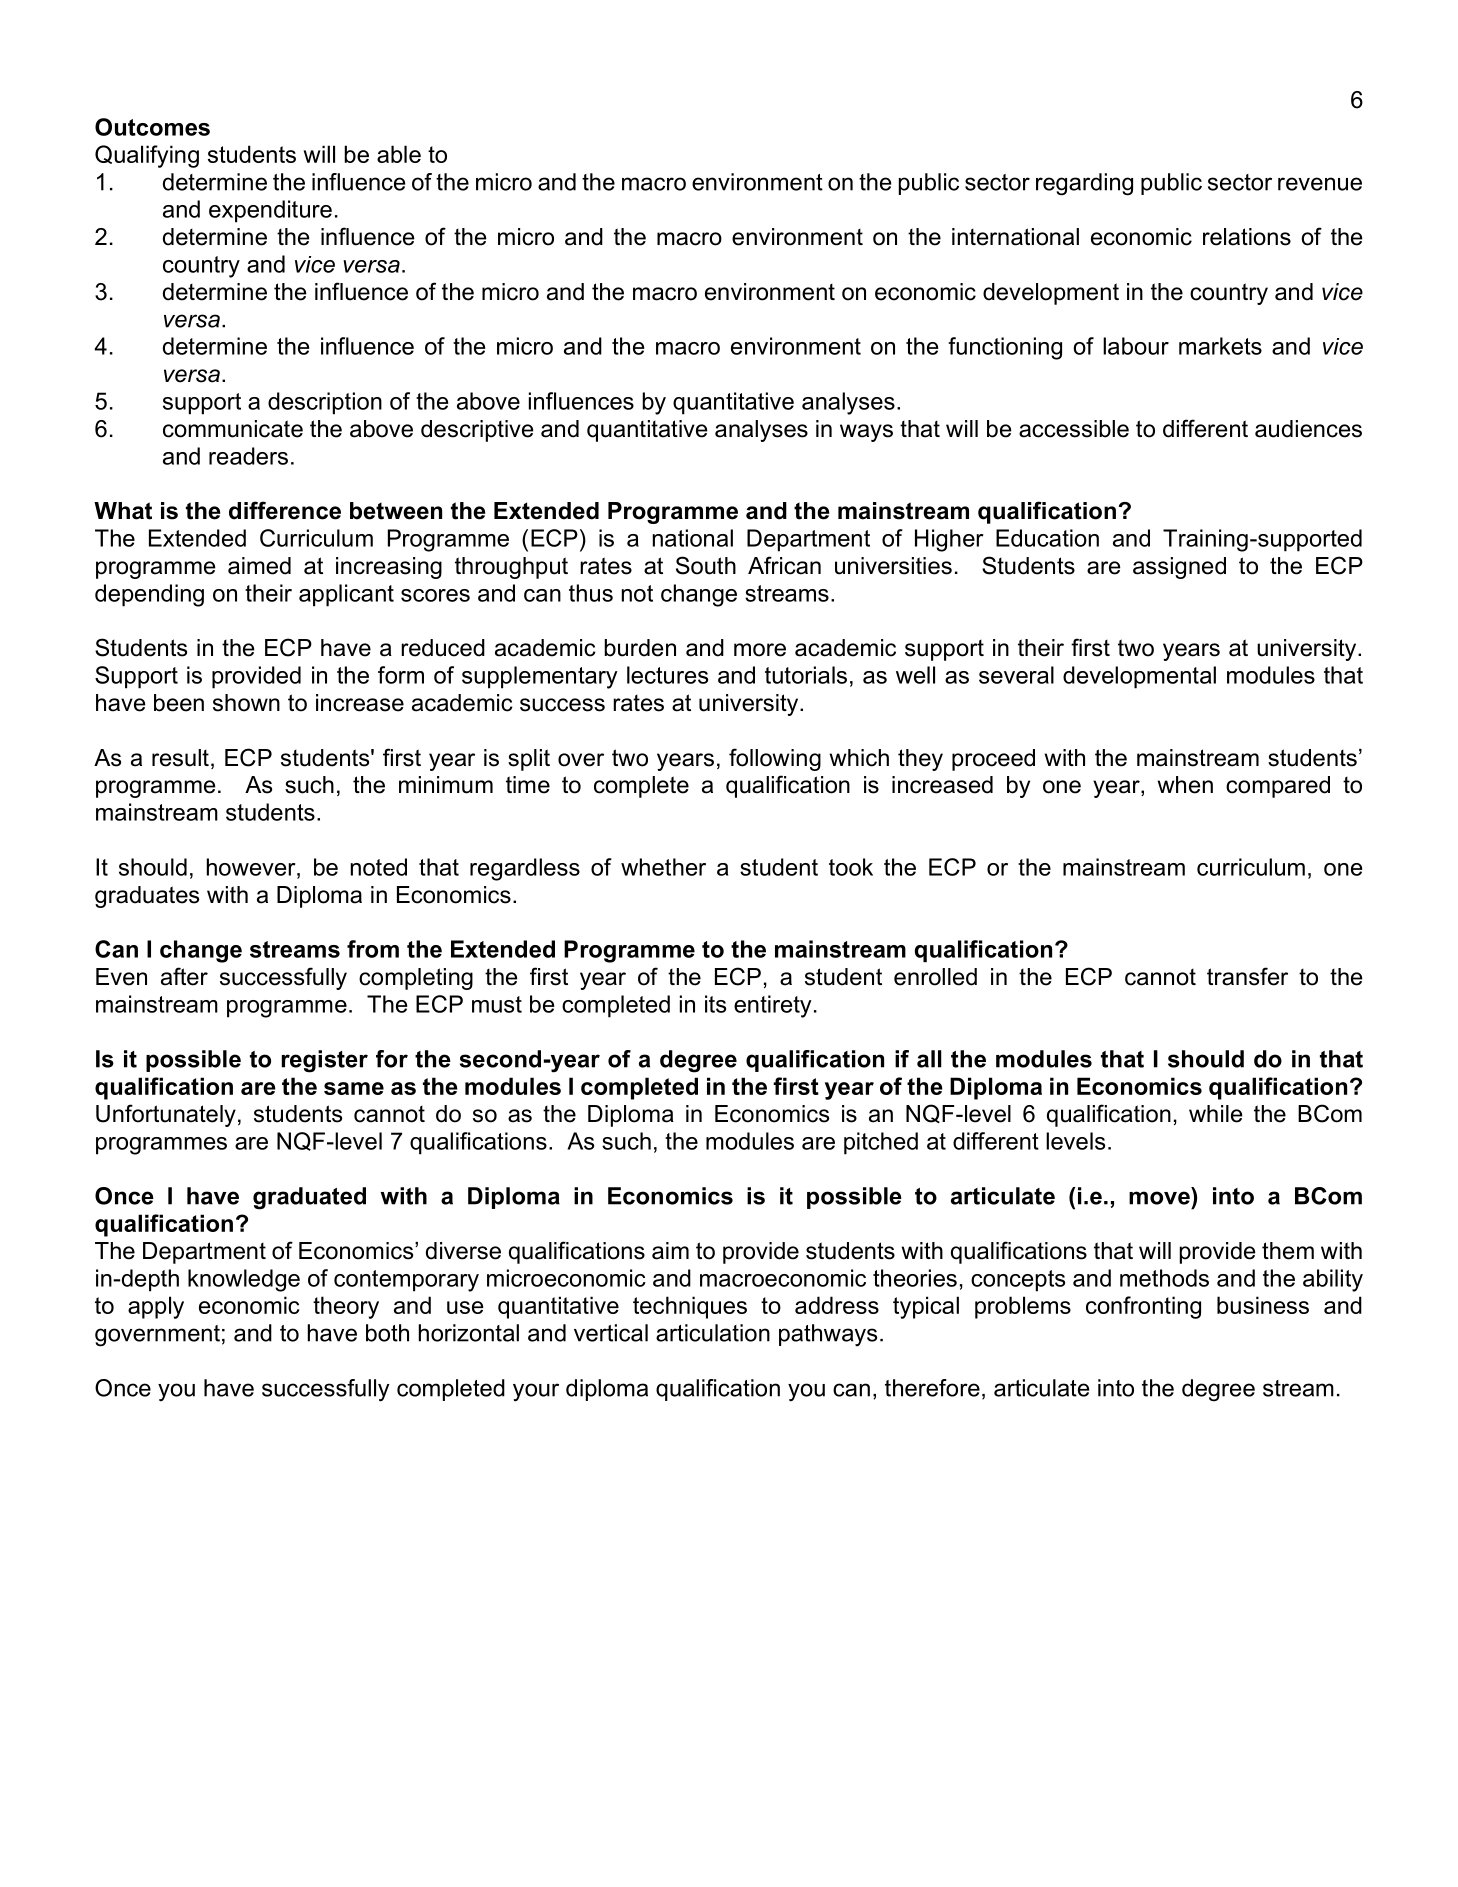 This document has width=1458, height=1887. Describe the element at coordinates (1185, 785) in the document. I see `when` at that location.
